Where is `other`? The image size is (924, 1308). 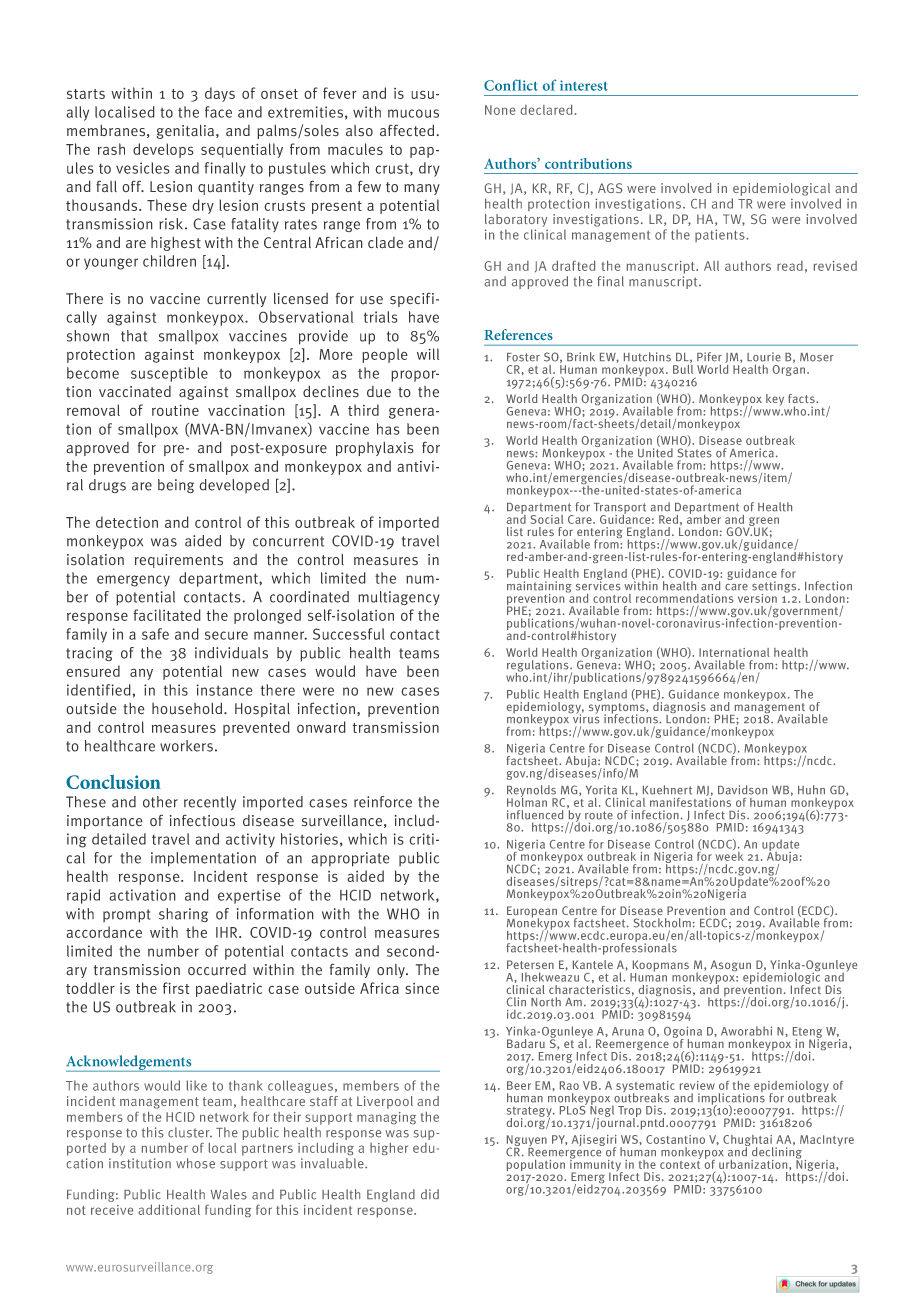
other is located at coordinates (160, 802).
